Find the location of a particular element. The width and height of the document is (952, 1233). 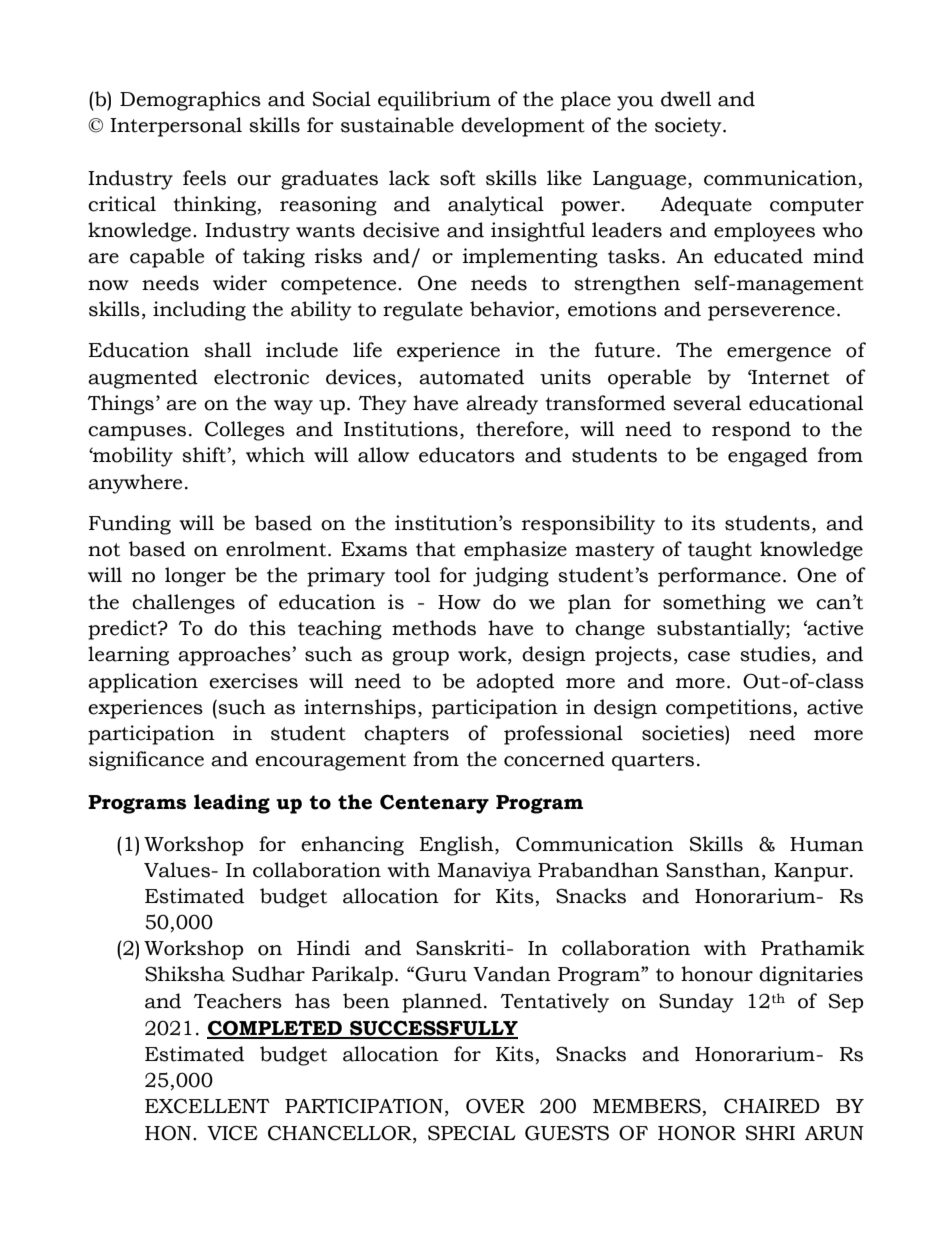

educators is located at coordinates (467, 455).
